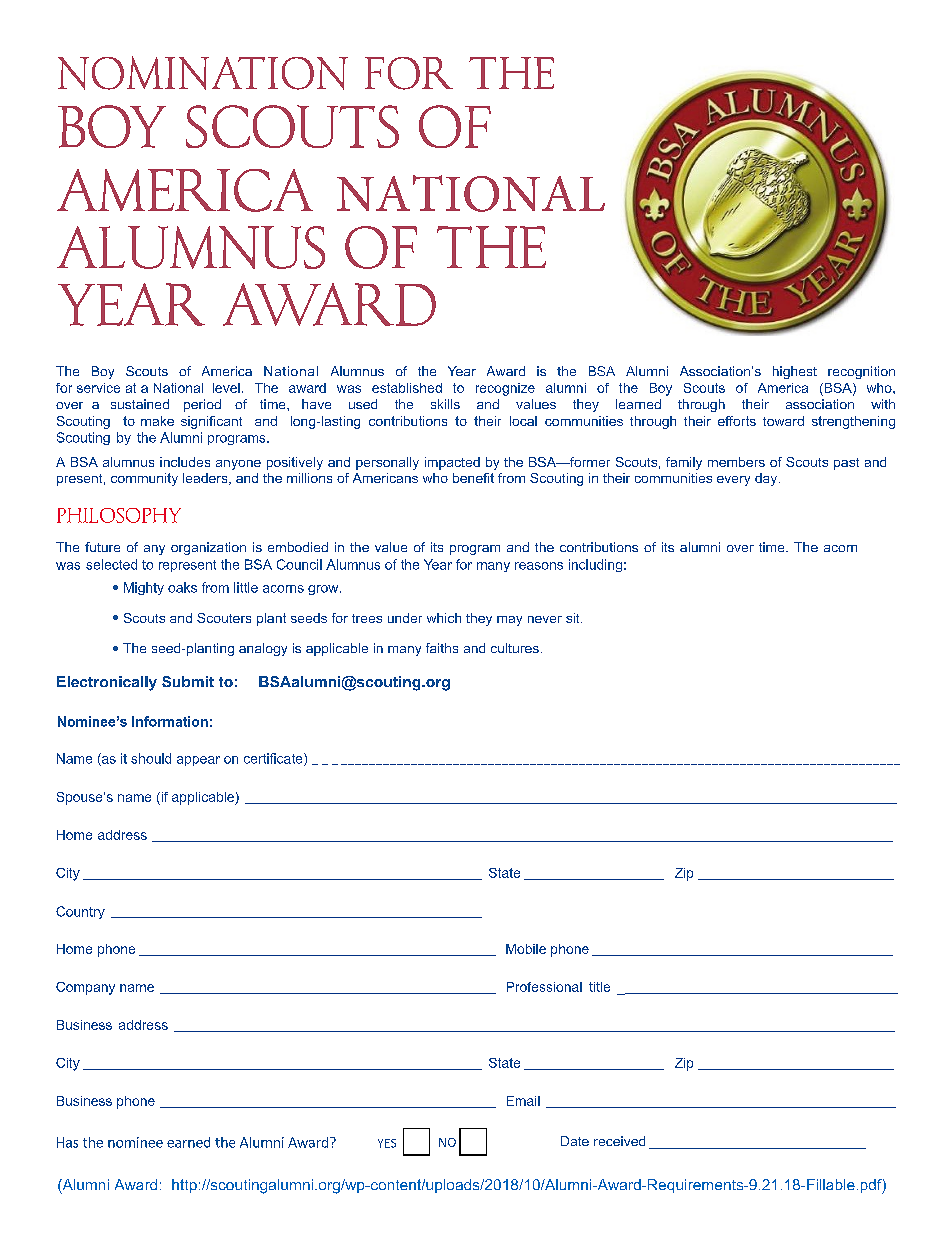 This screenshot has width=952, height=1233. I want to click on including, so click(595, 565).
